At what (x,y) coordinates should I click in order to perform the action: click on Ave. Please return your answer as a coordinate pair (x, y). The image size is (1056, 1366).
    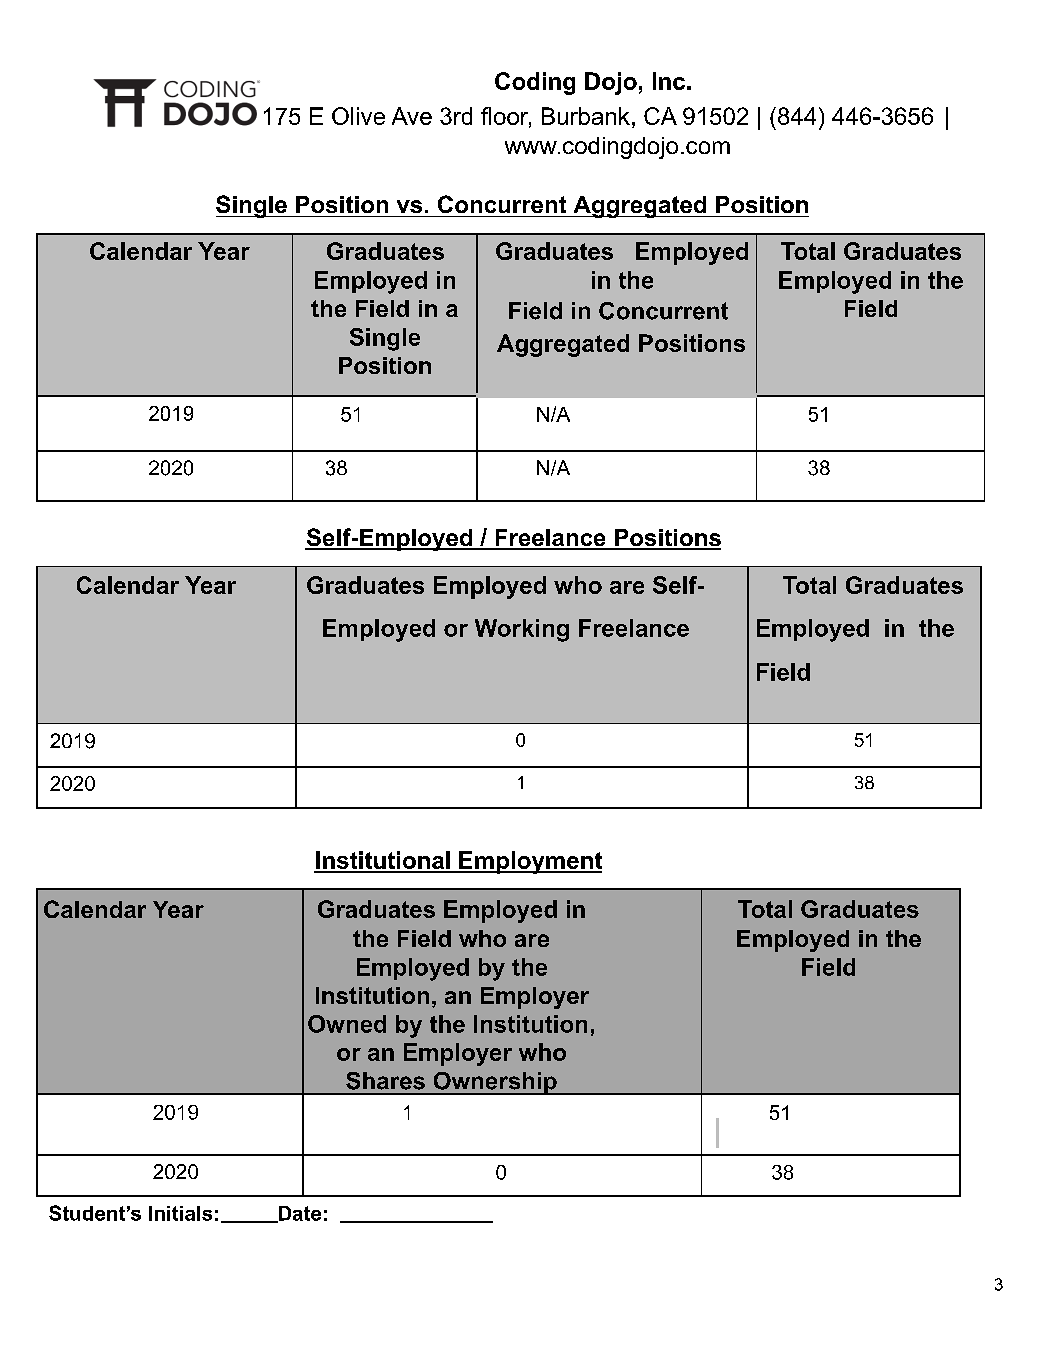
    Looking at the image, I should click on (412, 116).
